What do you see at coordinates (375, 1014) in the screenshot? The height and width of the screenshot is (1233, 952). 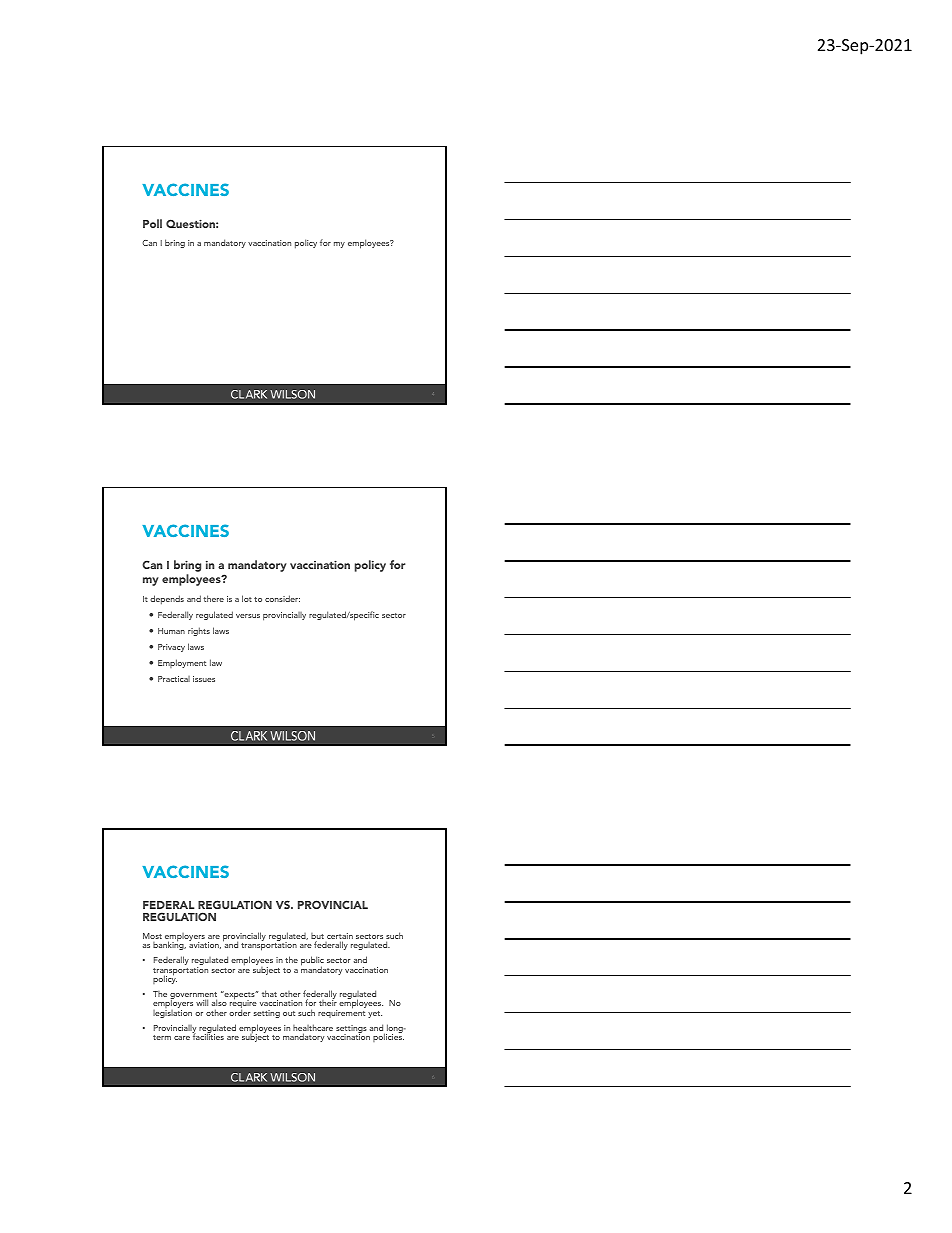 I see `yet` at bounding box center [375, 1014].
